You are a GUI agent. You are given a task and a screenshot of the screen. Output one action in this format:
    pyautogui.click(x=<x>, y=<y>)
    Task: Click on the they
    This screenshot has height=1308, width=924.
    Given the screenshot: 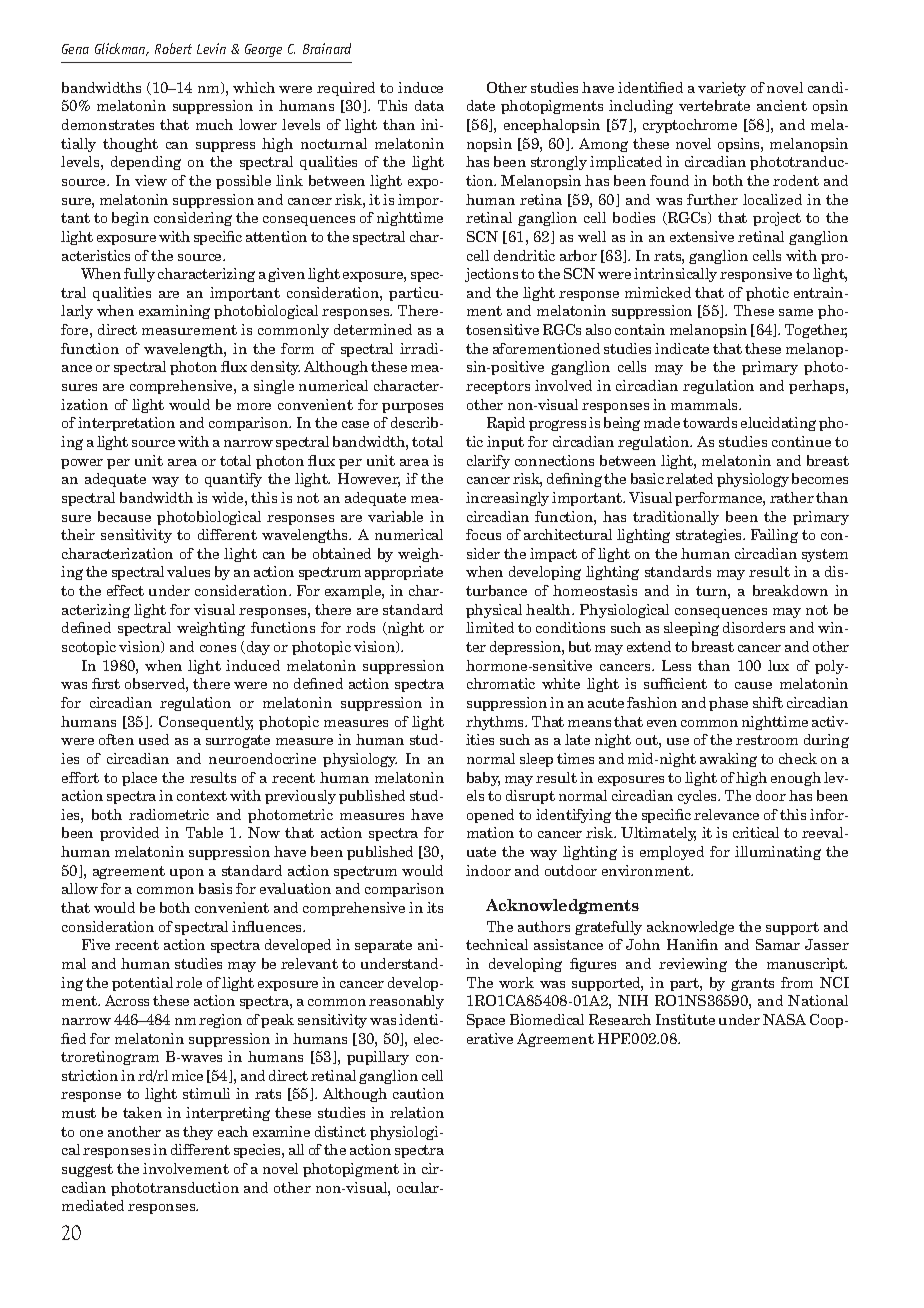 What is the action you would take?
    pyautogui.click(x=198, y=1133)
